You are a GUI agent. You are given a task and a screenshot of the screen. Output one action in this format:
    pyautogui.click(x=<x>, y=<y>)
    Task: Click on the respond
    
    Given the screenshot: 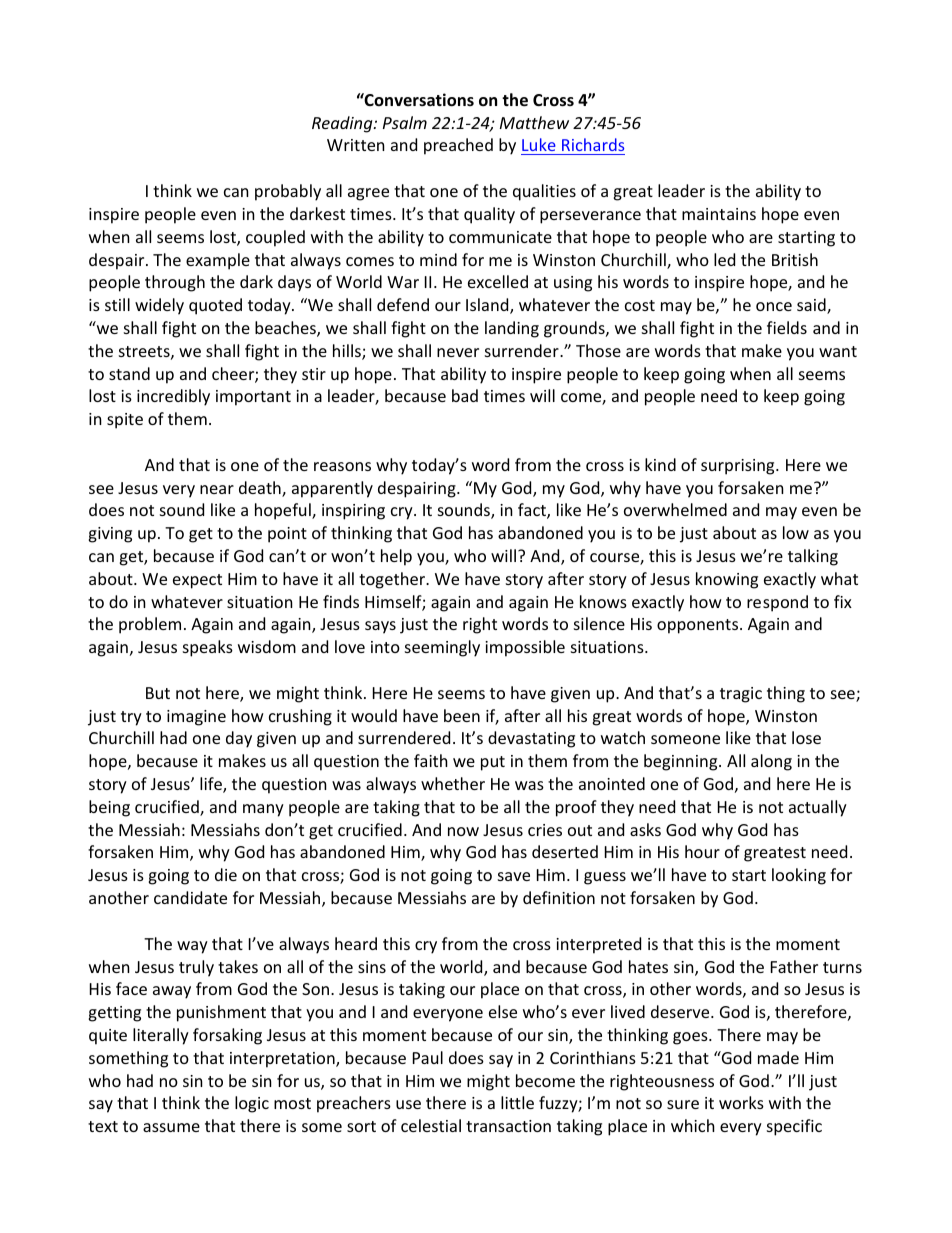 What is the action you would take?
    pyautogui.click(x=777, y=603)
